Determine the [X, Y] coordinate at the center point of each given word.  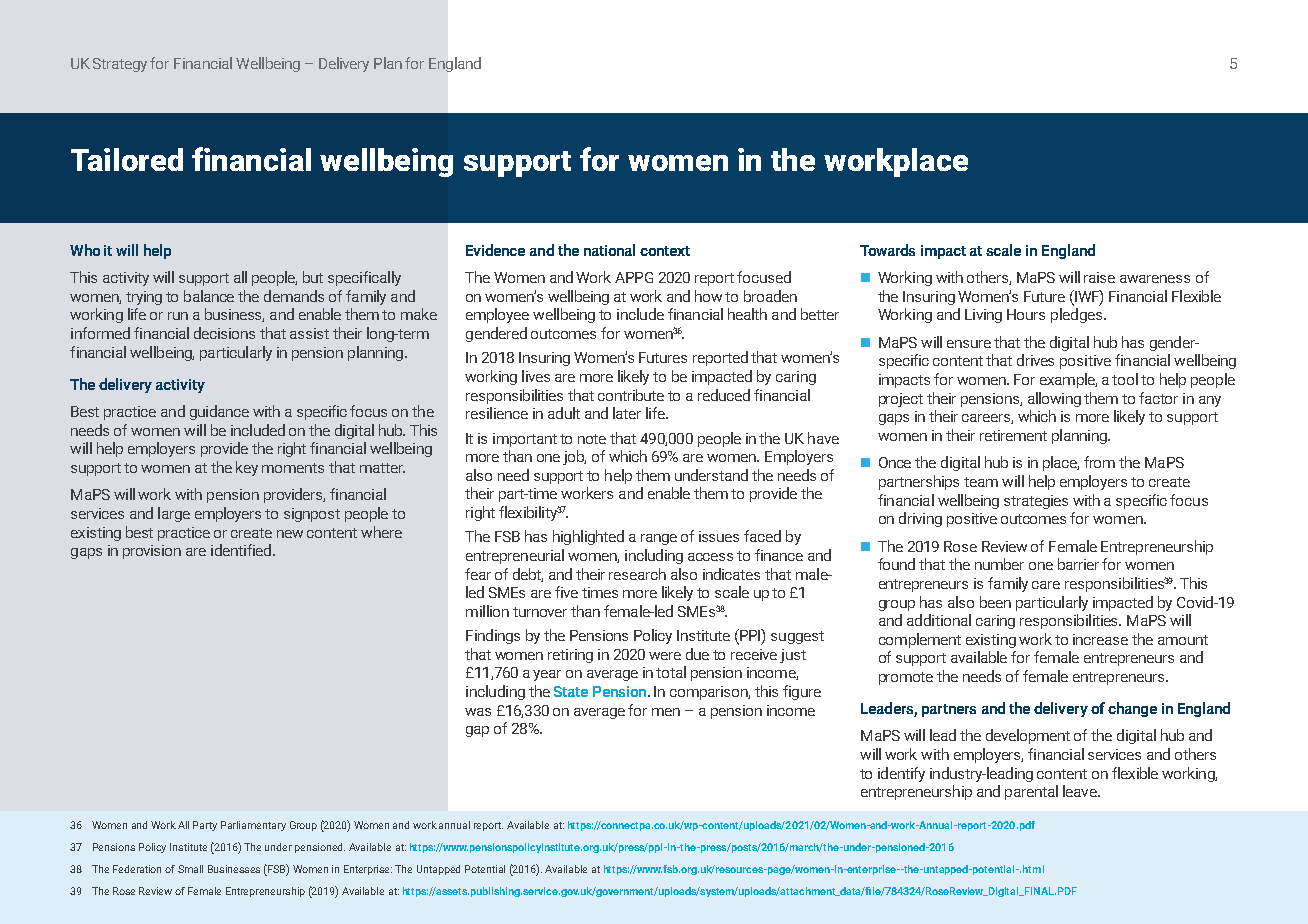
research [637, 574]
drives [1035, 360]
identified [241, 550]
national [609, 250]
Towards [887, 250]
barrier [1078, 564]
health [747, 314]
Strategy [120, 65]
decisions [224, 333]
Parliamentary [253, 826]
